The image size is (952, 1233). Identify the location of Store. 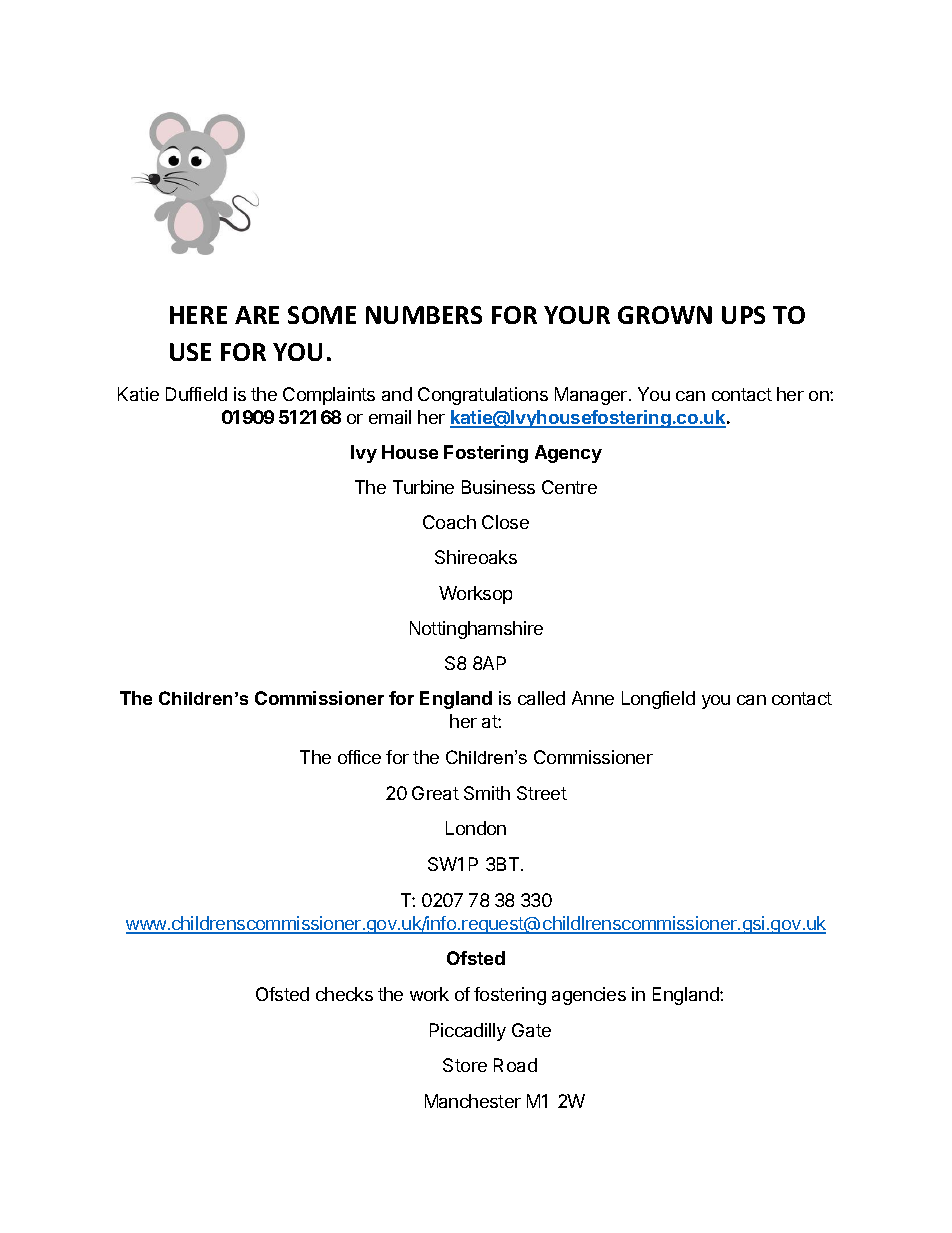
(465, 1065).
